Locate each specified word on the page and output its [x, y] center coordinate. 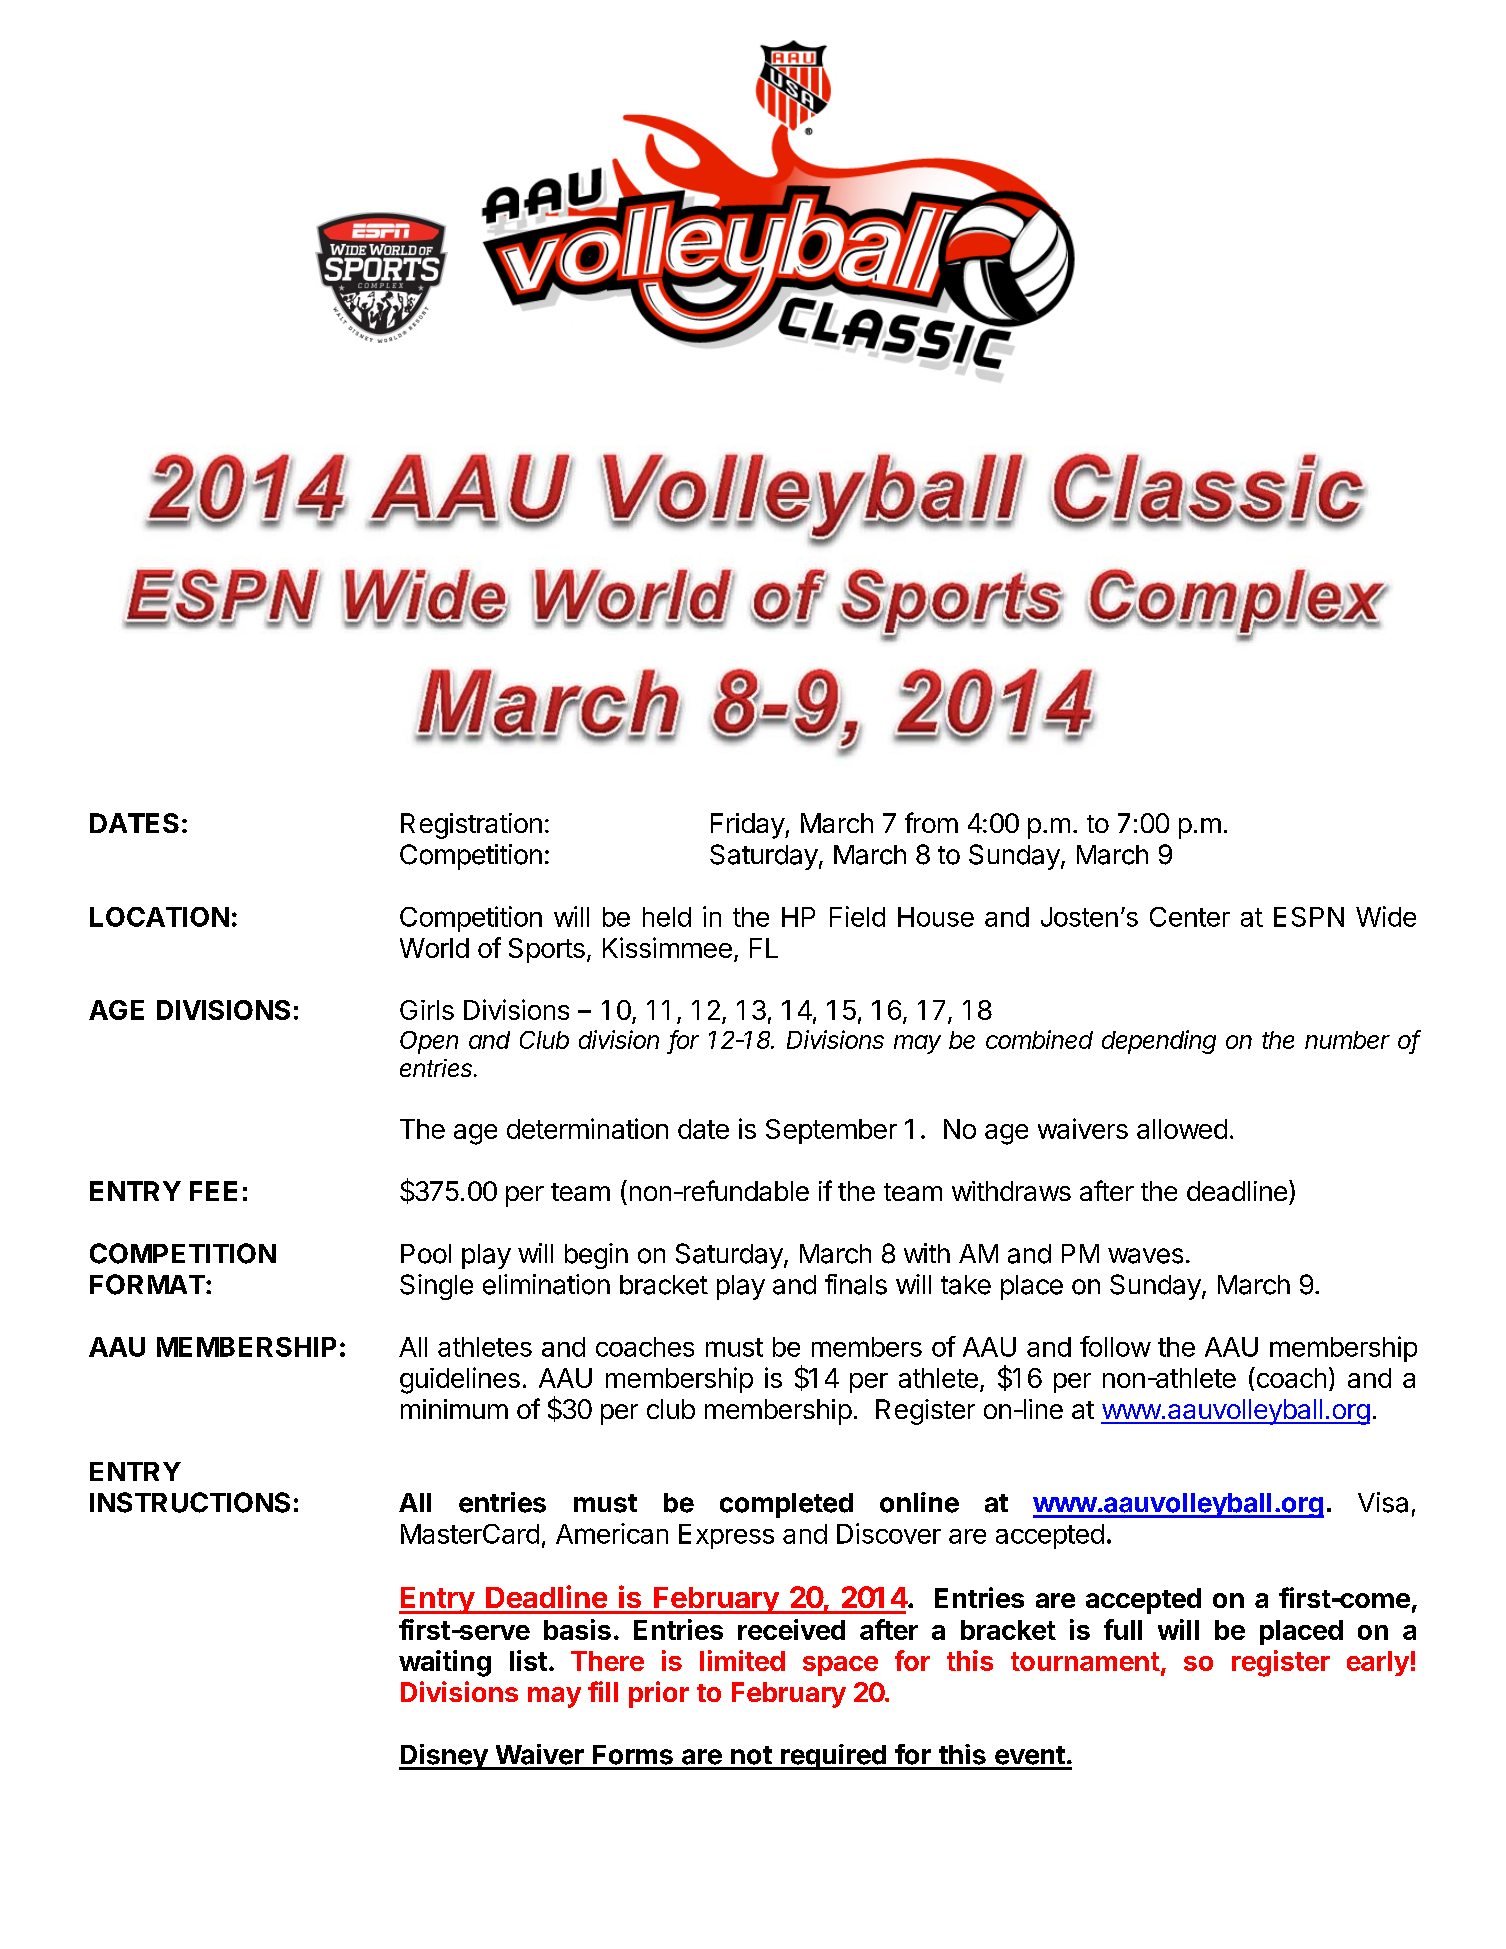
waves [1145, 1256]
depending [1159, 1042]
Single [436, 1287]
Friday [748, 826]
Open [429, 1042]
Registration [471, 826]
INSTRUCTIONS [190, 1502]
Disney [444, 1757]
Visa [1383, 1502]
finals [856, 1284]
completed [786, 1505]
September [831, 1131]
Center [1190, 917]
